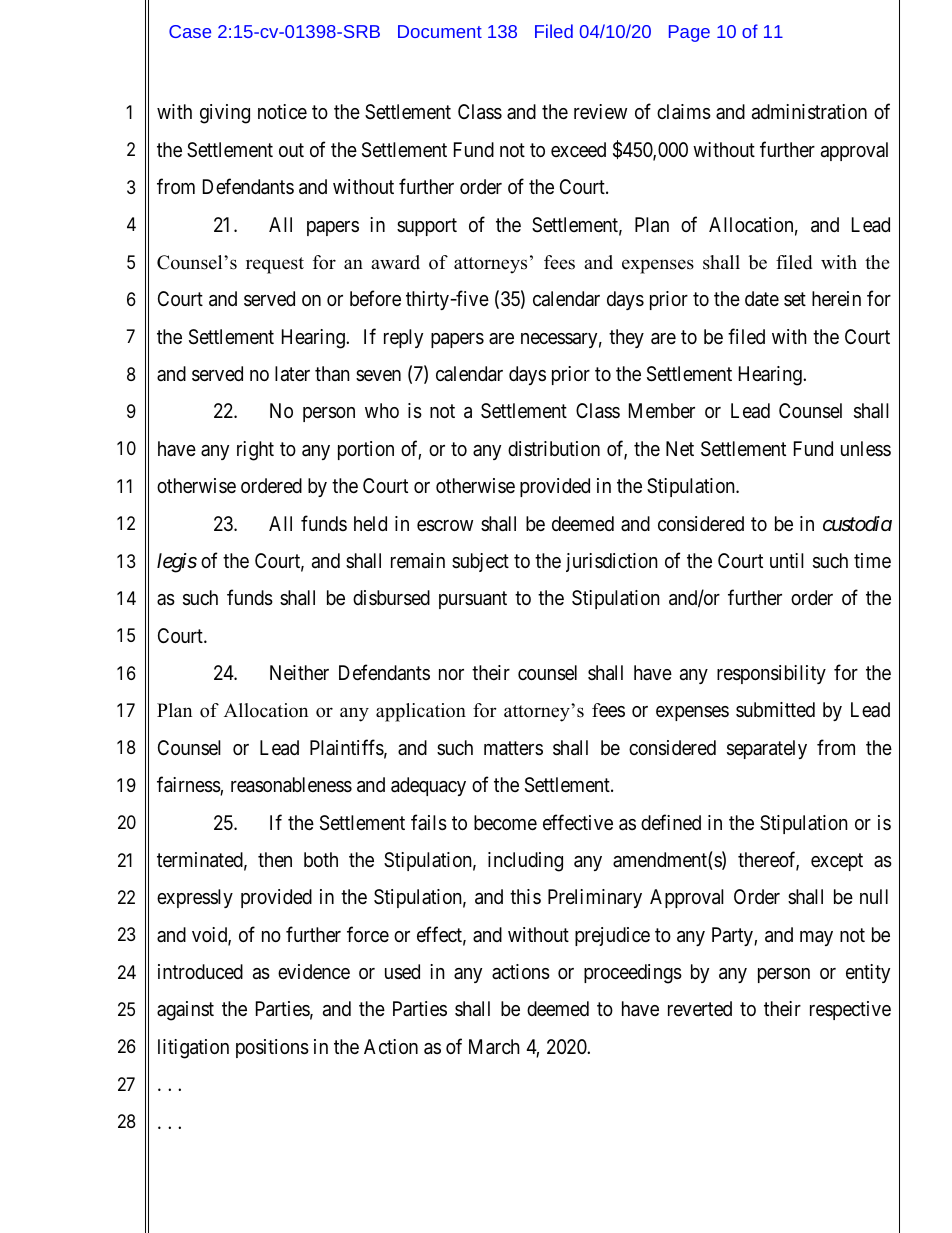  What do you see at coordinates (480, 562) in the image?
I see `subject` at bounding box center [480, 562].
